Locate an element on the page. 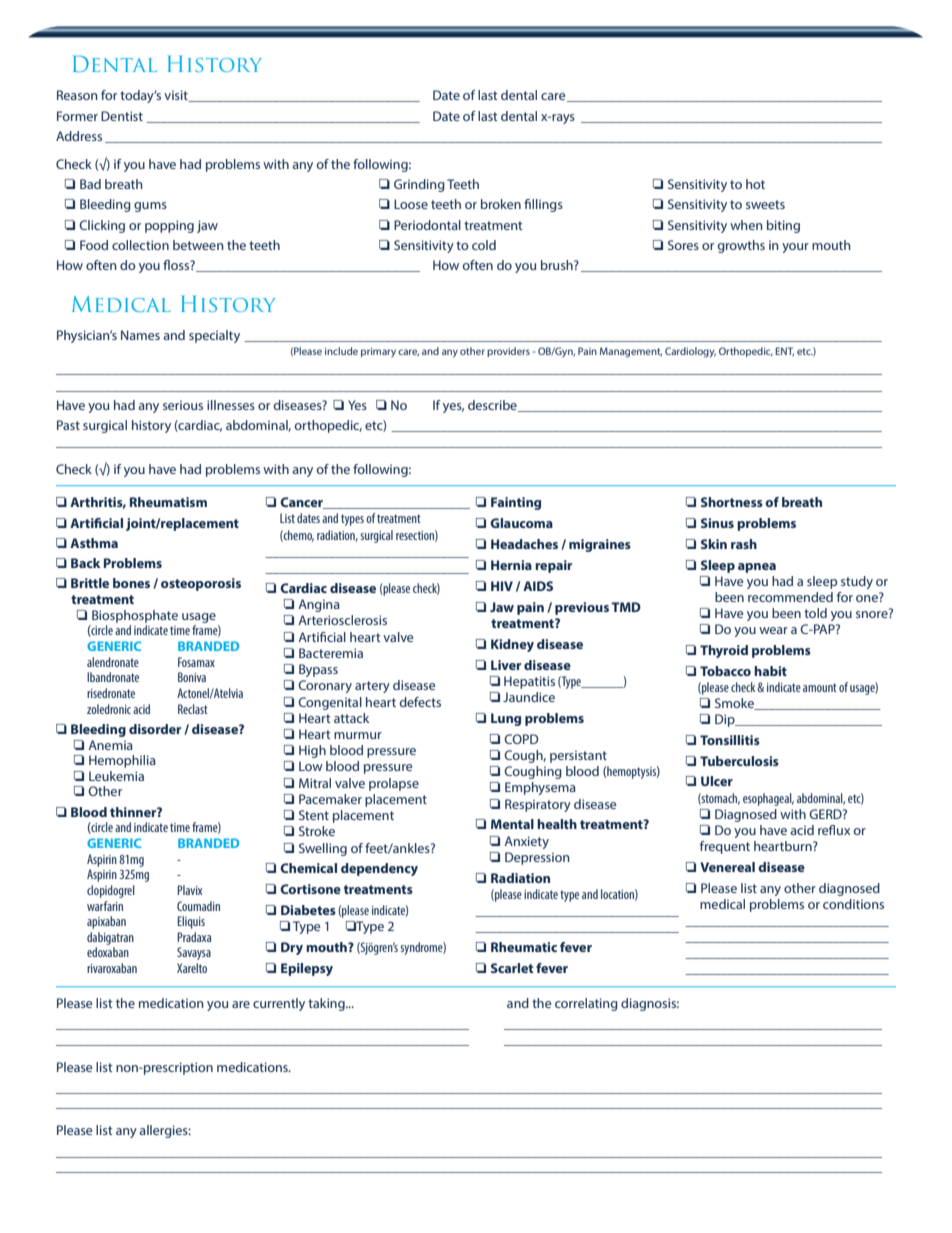 The image size is (952, 1233). Fosamax is located at coordinates (196, 662).
